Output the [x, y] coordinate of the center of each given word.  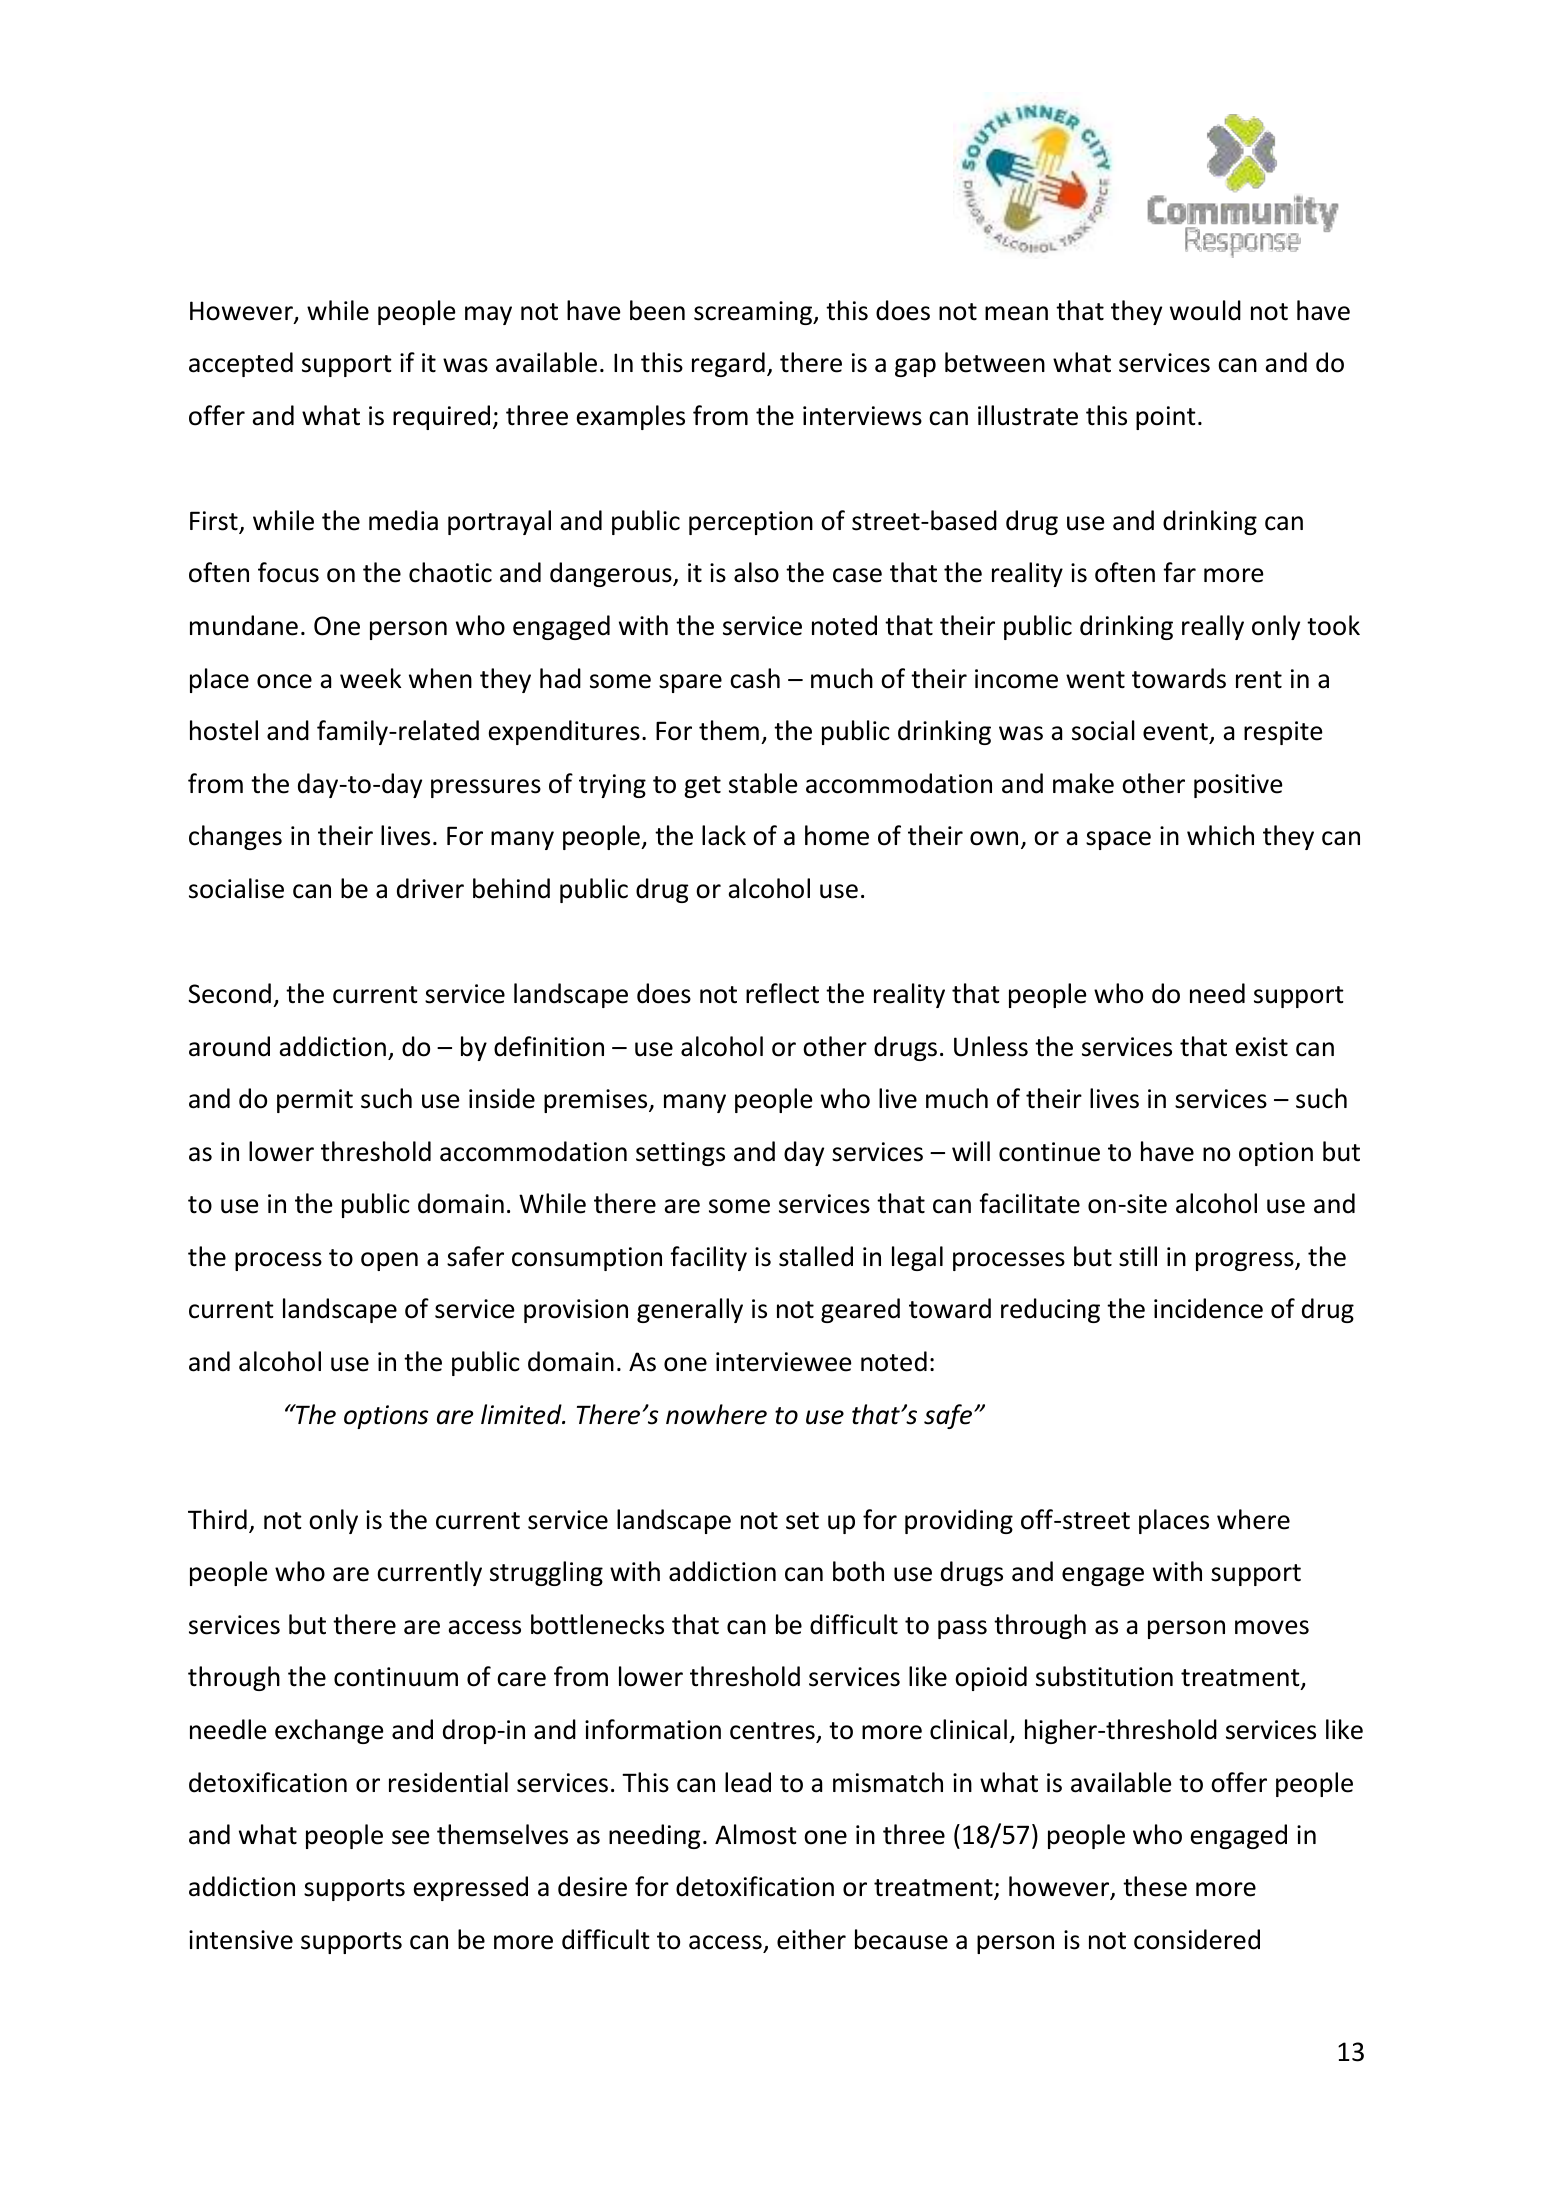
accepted [241, 364]
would [1205, 310]
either [811, 1939]
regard [728, 364]
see [411, 1837]
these [1155, 1886]
